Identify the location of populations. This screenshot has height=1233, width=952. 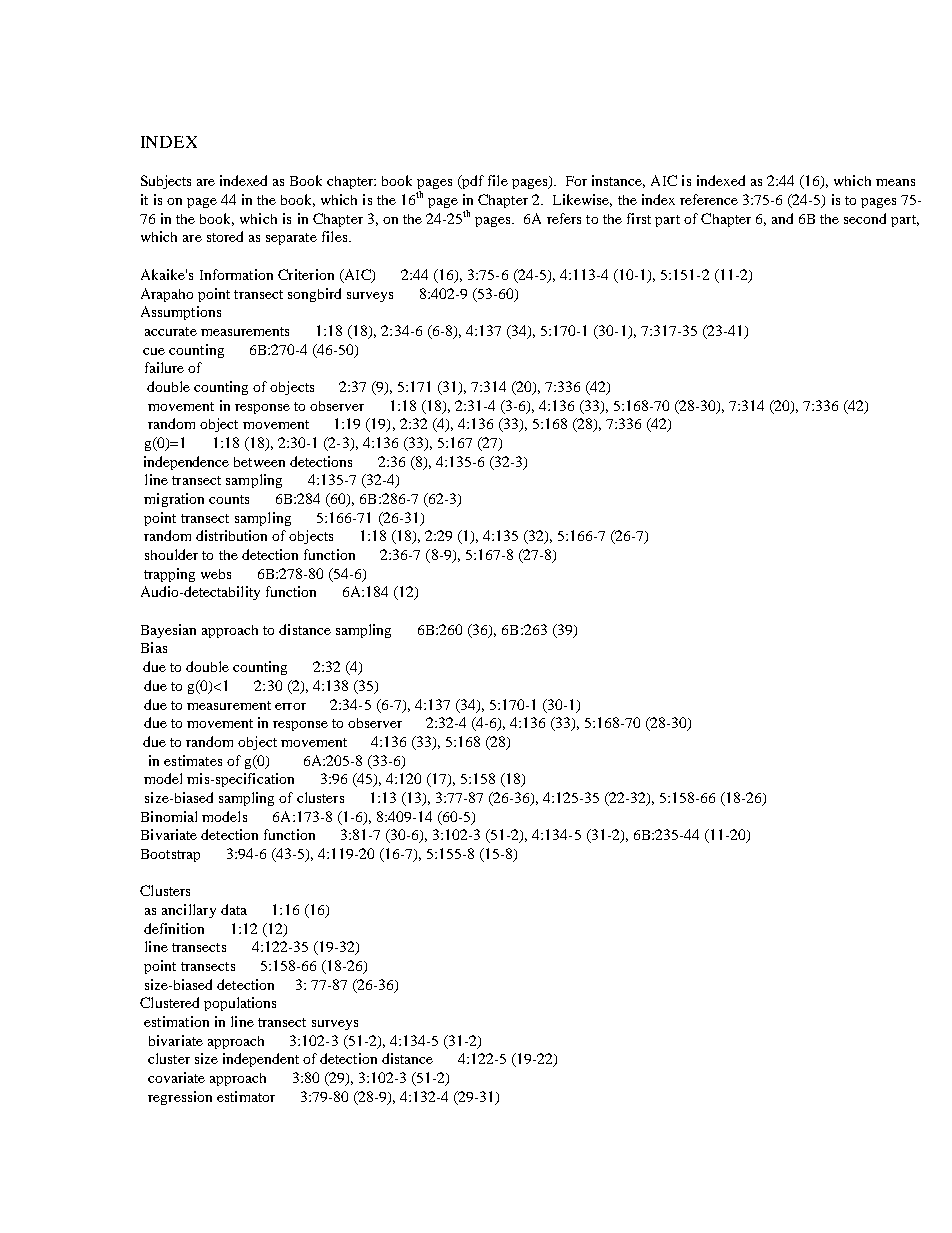
(240, 1004).
